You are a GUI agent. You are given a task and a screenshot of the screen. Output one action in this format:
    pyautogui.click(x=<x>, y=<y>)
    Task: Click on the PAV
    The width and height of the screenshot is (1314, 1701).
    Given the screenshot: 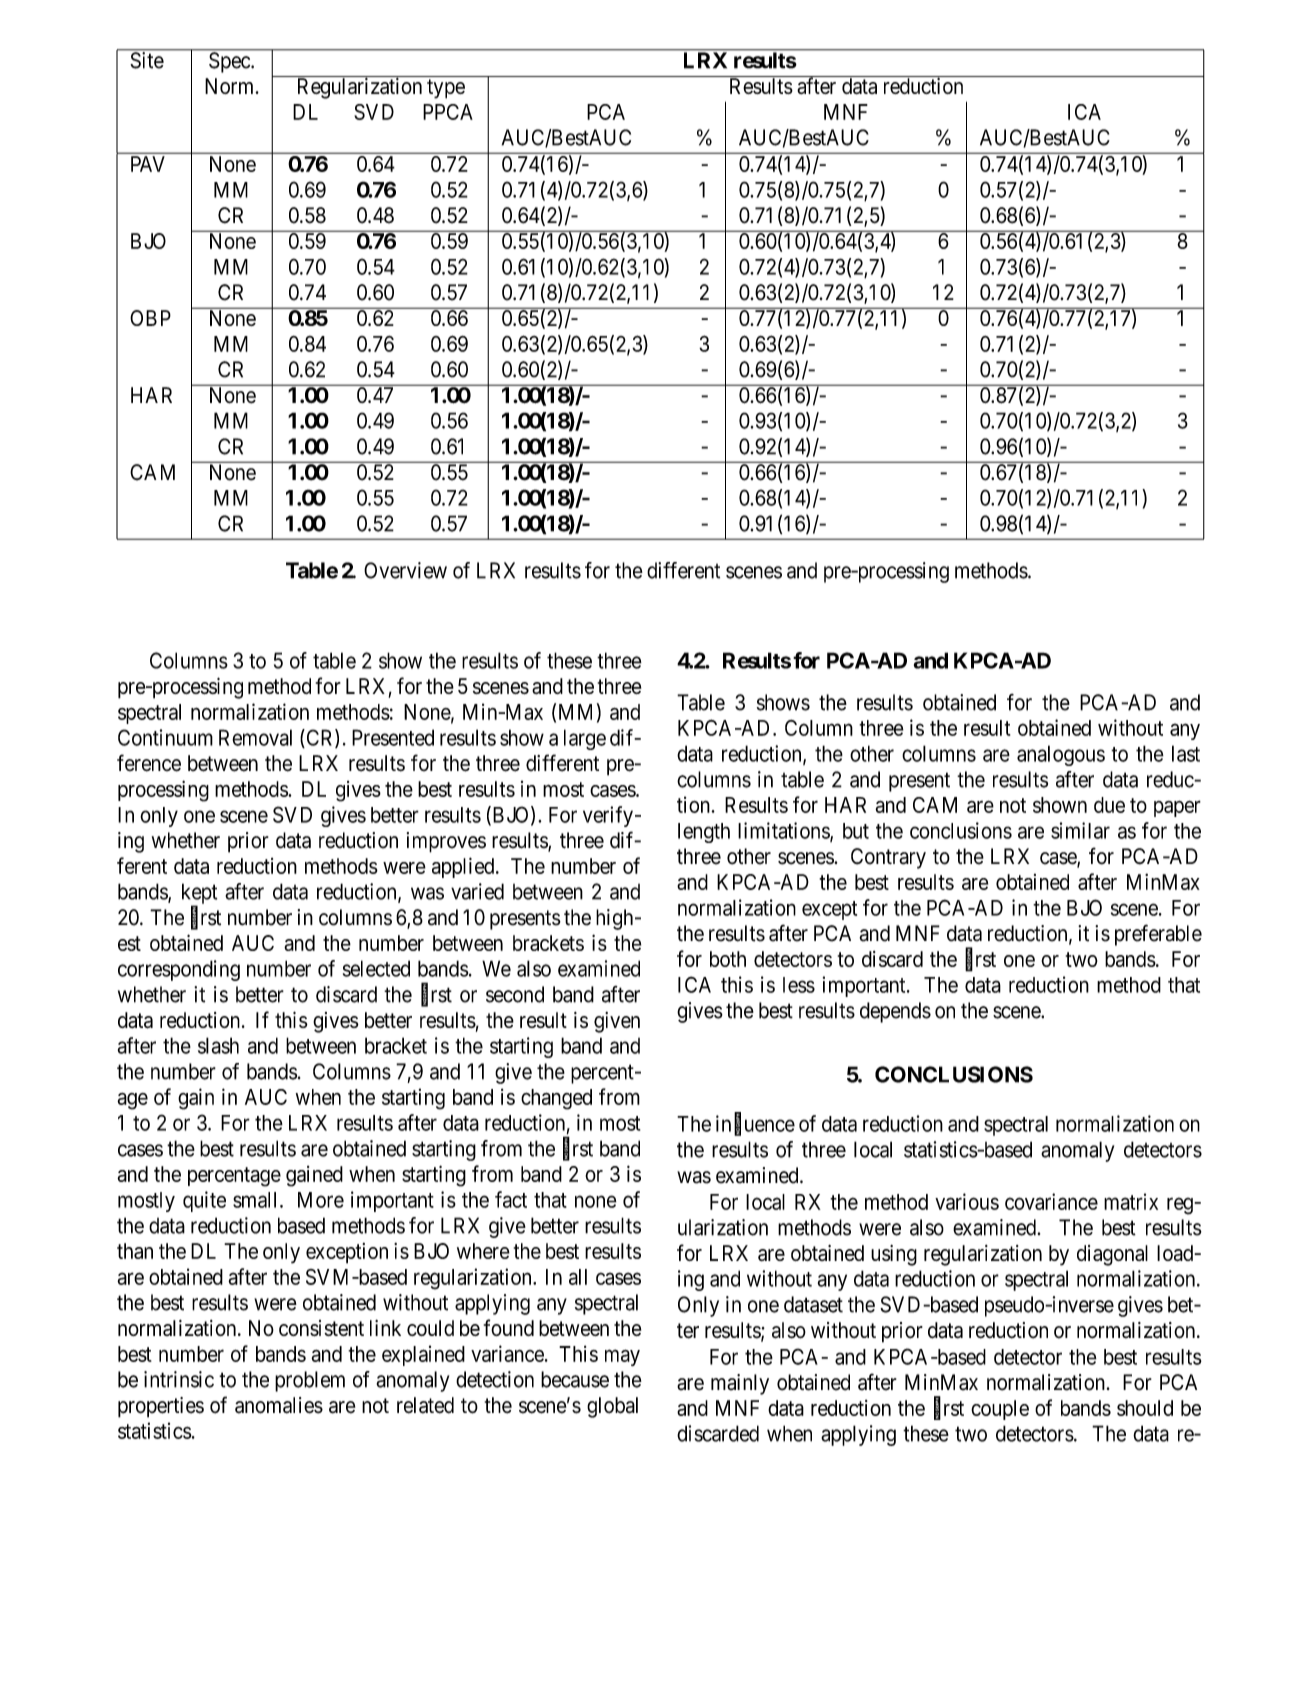 What is the action you would take?
    pyautogui.click(x=148, y=164)
